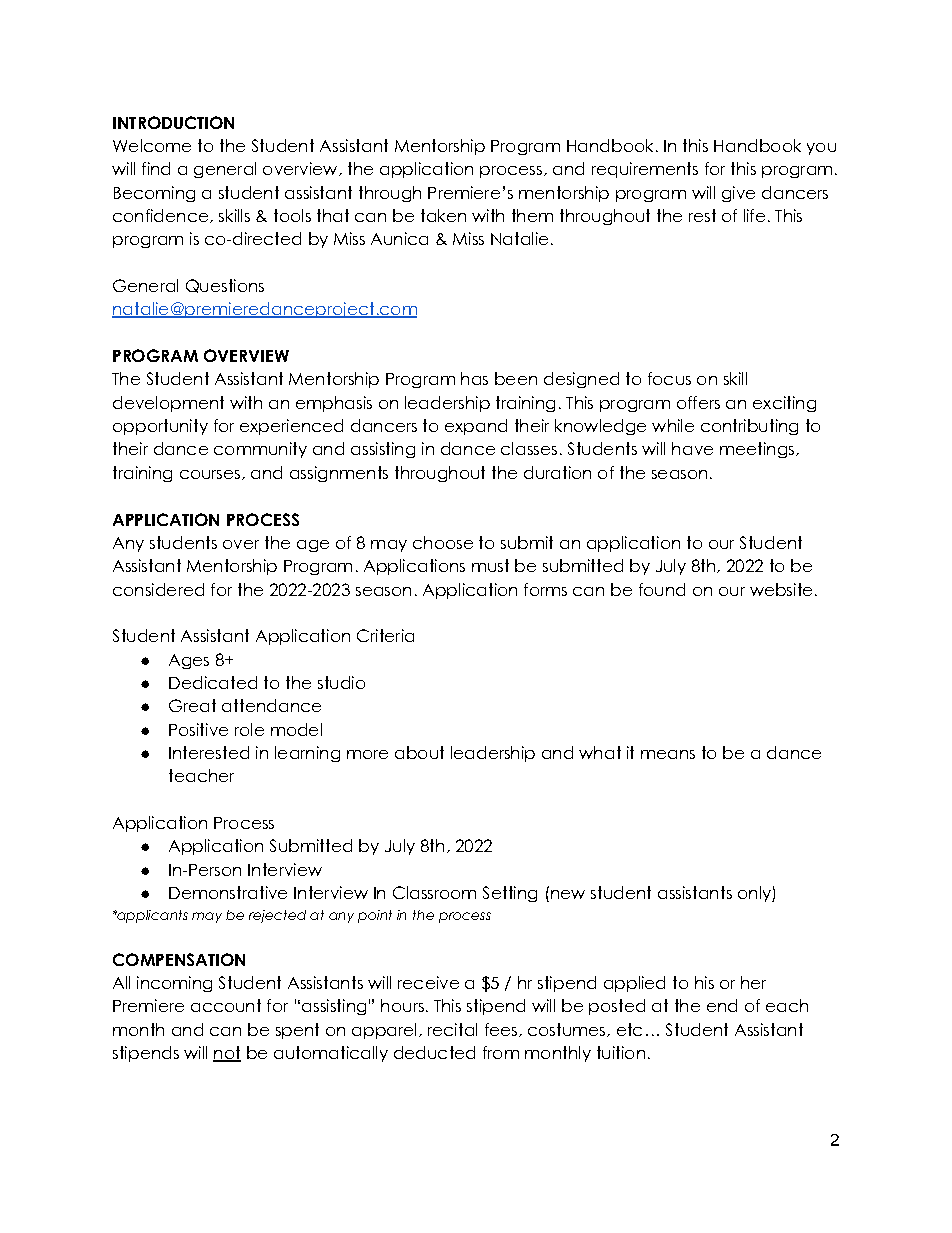  What do you see at coordinates (443, 215) in the screenshot?
I see `taken` at bounding box center [443, 215].
